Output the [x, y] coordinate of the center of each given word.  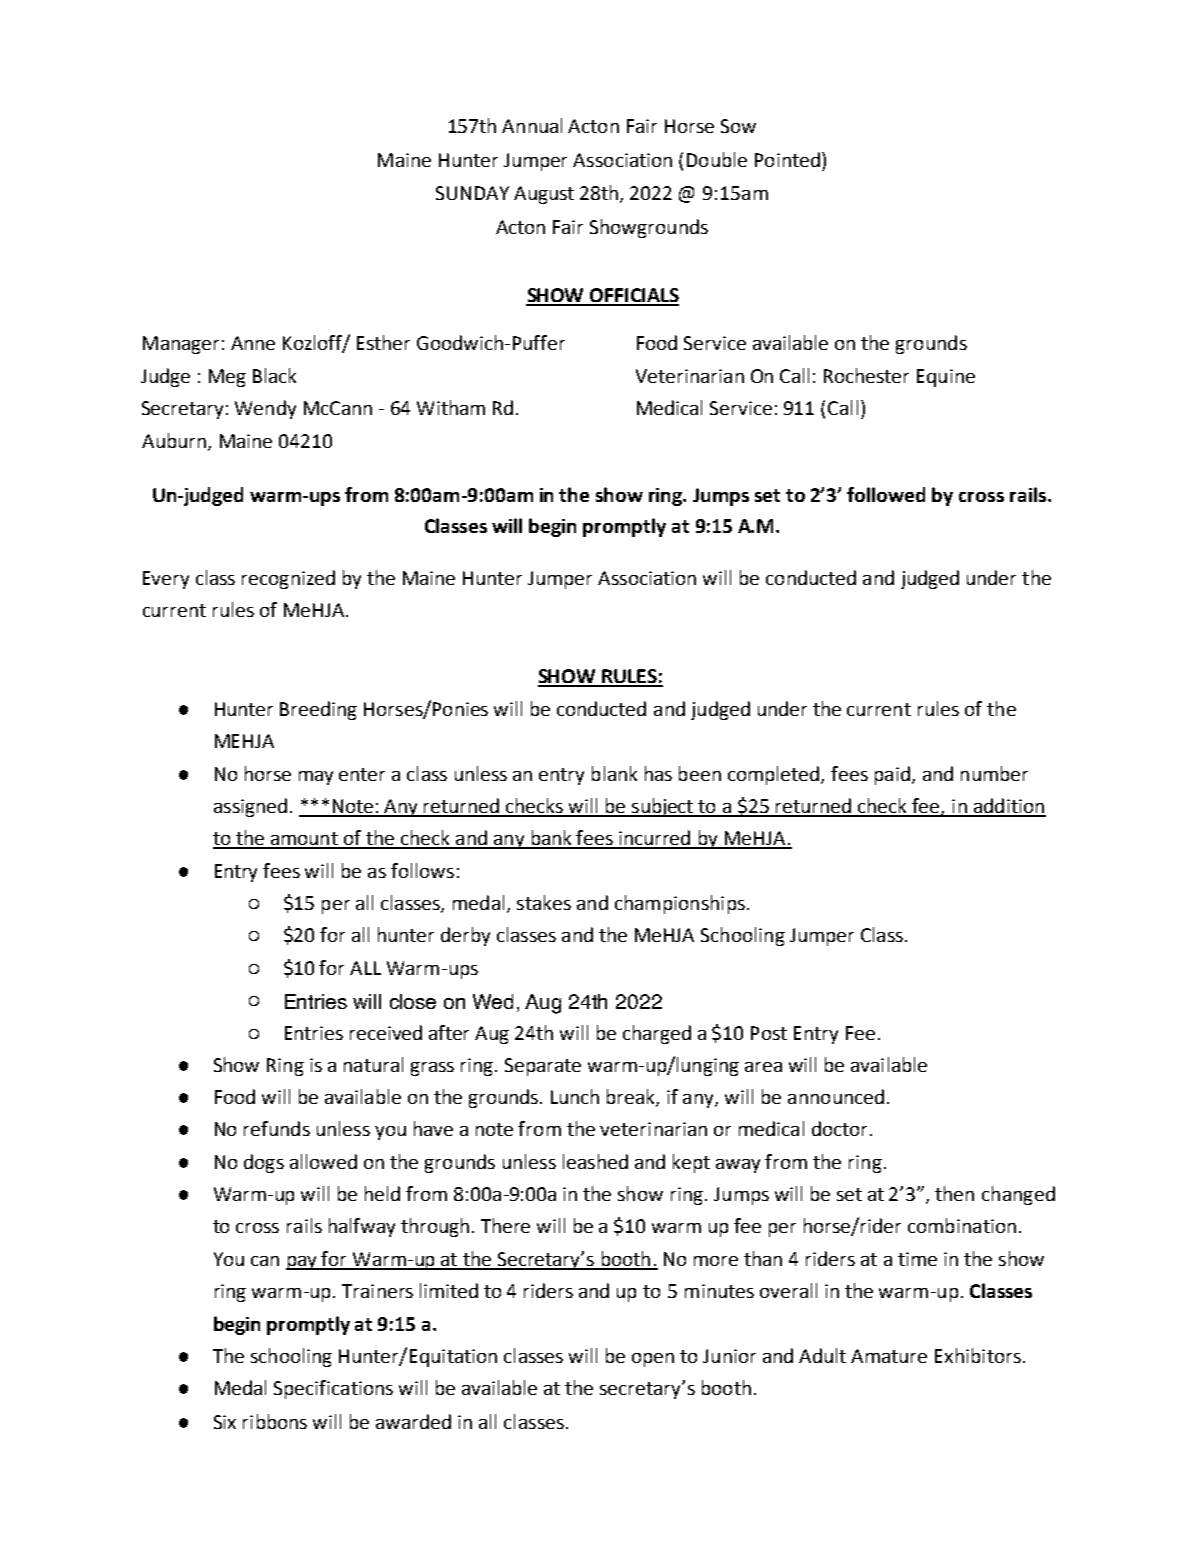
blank [614, 773]
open [653, 1360]
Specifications [333, 1389]
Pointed [787, 159]
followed [886, 494]
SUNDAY [472, 193]
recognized [288, 579]
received [386, 1032]
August [544, 195]
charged [657, 1034]
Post [769, 1033]
